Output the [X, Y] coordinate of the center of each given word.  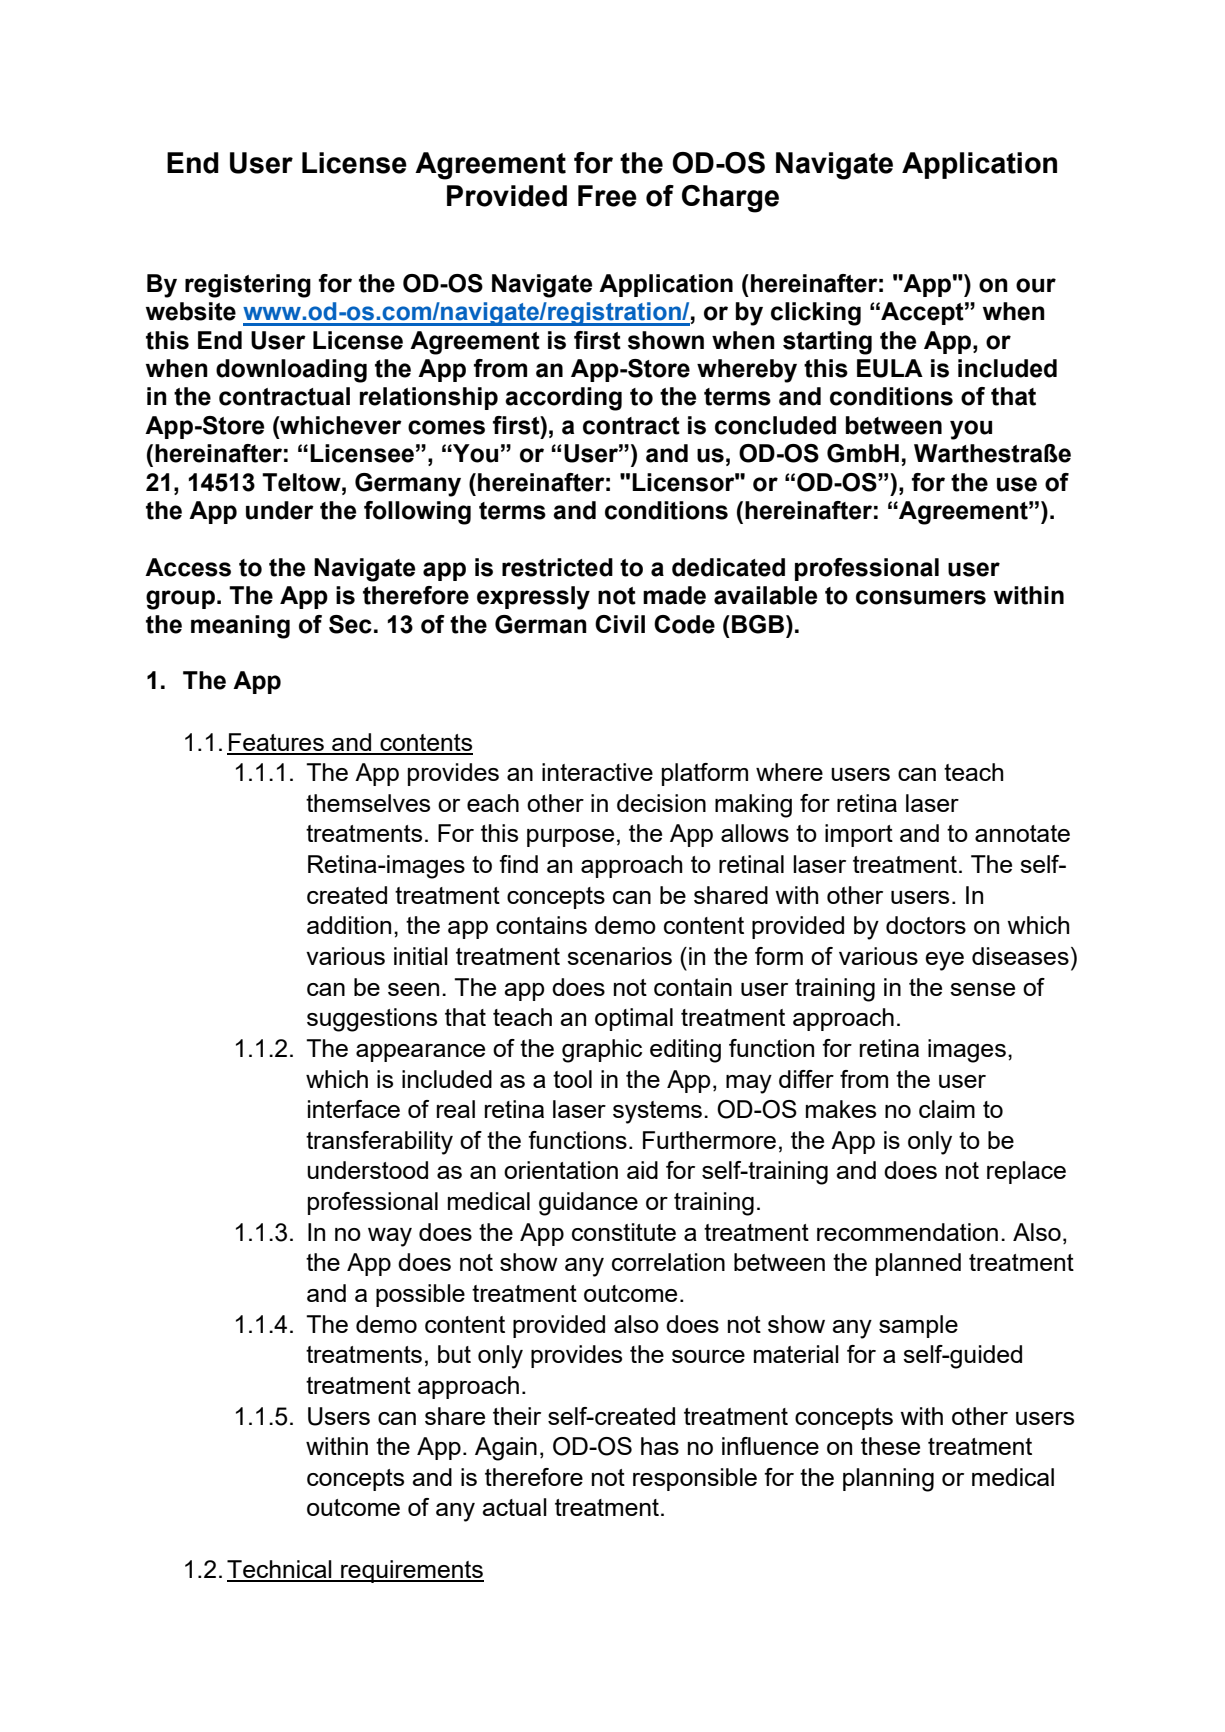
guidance [588, 1204]
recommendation [907, 1232]
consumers [921, 597]
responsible [695, 1479]
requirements [411, 1571]
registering [248, 286]
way [390, 1237]
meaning [240, 627]
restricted [557, 567]
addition [349, 925]
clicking [816, 314]
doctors [926, 925]
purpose [570, 838]
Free [607, 196]
